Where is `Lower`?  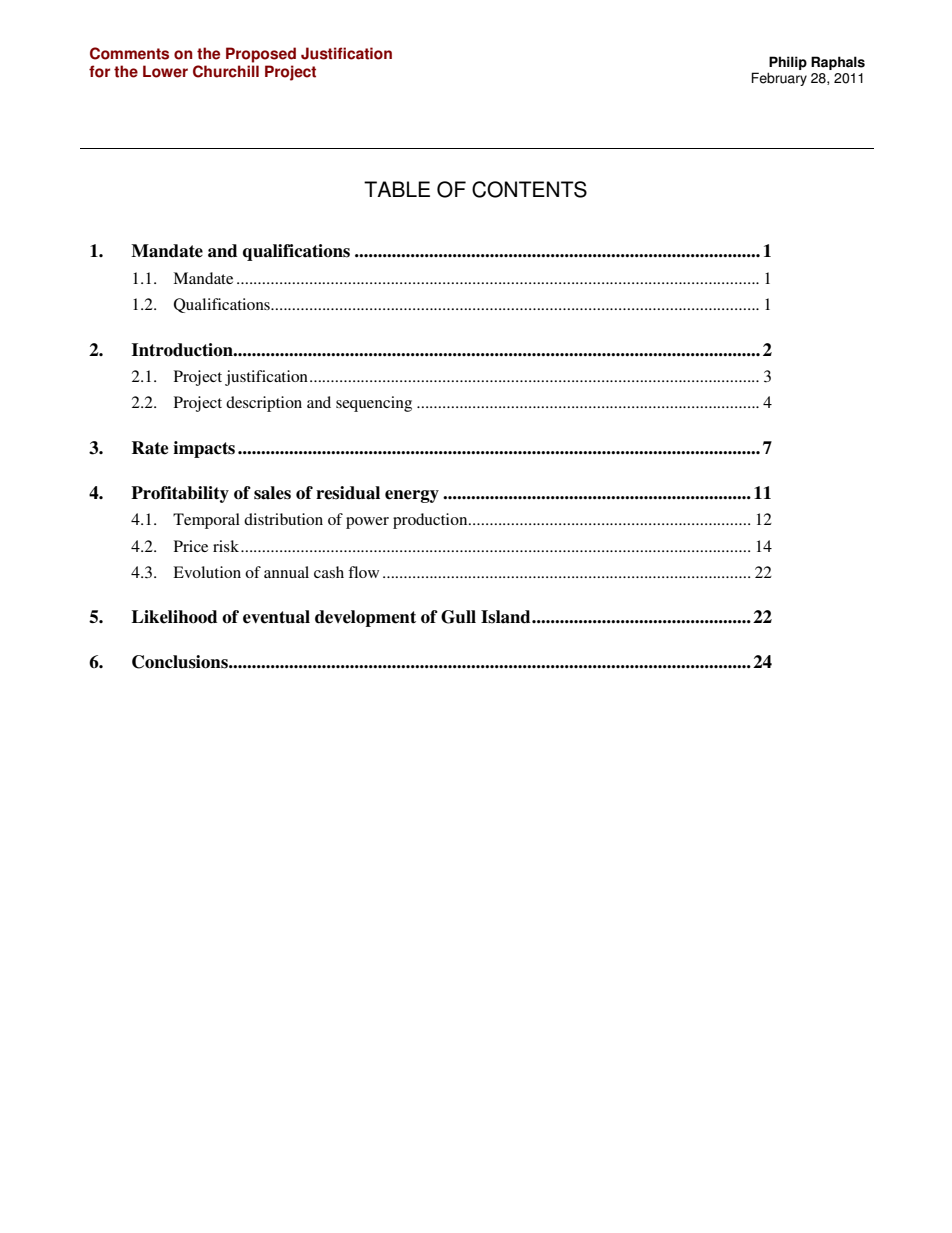 Lower is located at coordinates (165, 71).
